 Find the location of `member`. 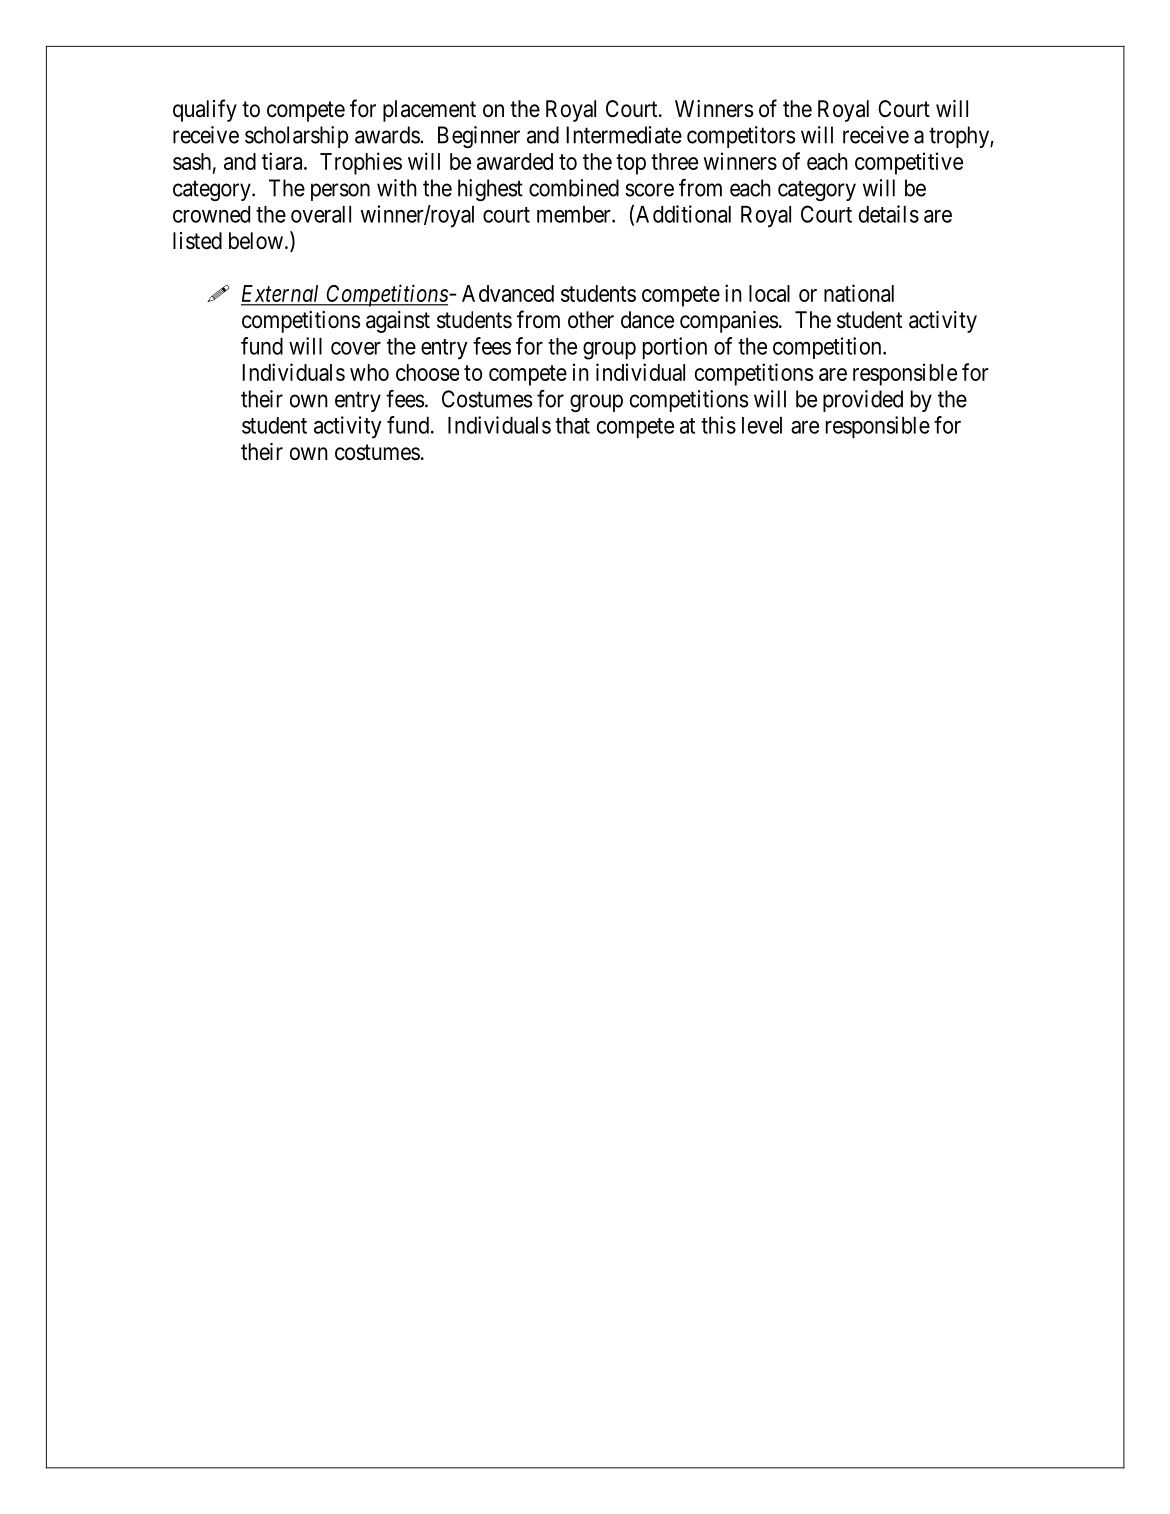

member is located at coordinates (575, 214).
